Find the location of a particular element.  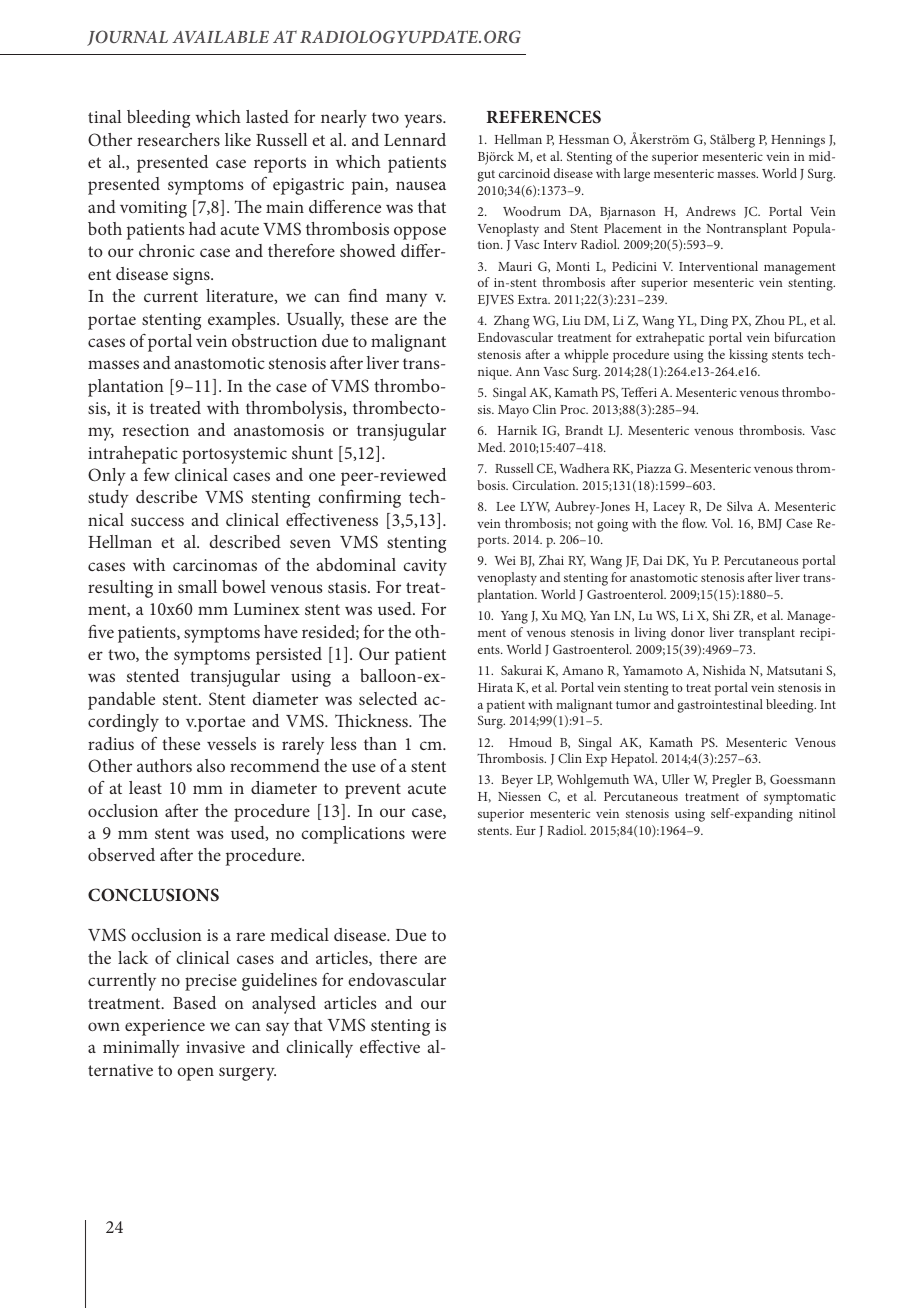

Harnik is located at coordinates (517, 430).
